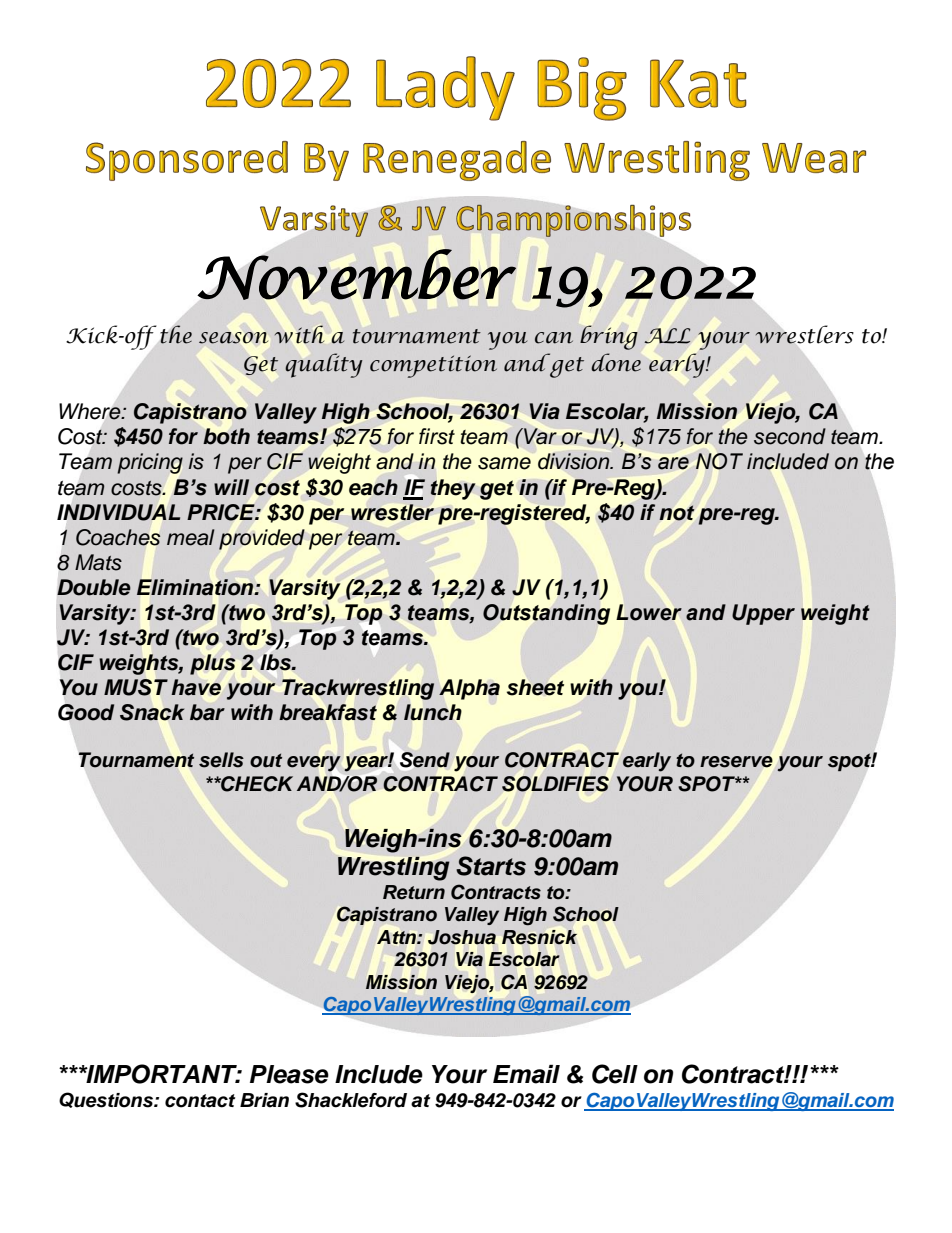 The image size is (952, 1233). Describe the element at coordinates (609, 337) in the screenshot. I see `bring` at that location.
